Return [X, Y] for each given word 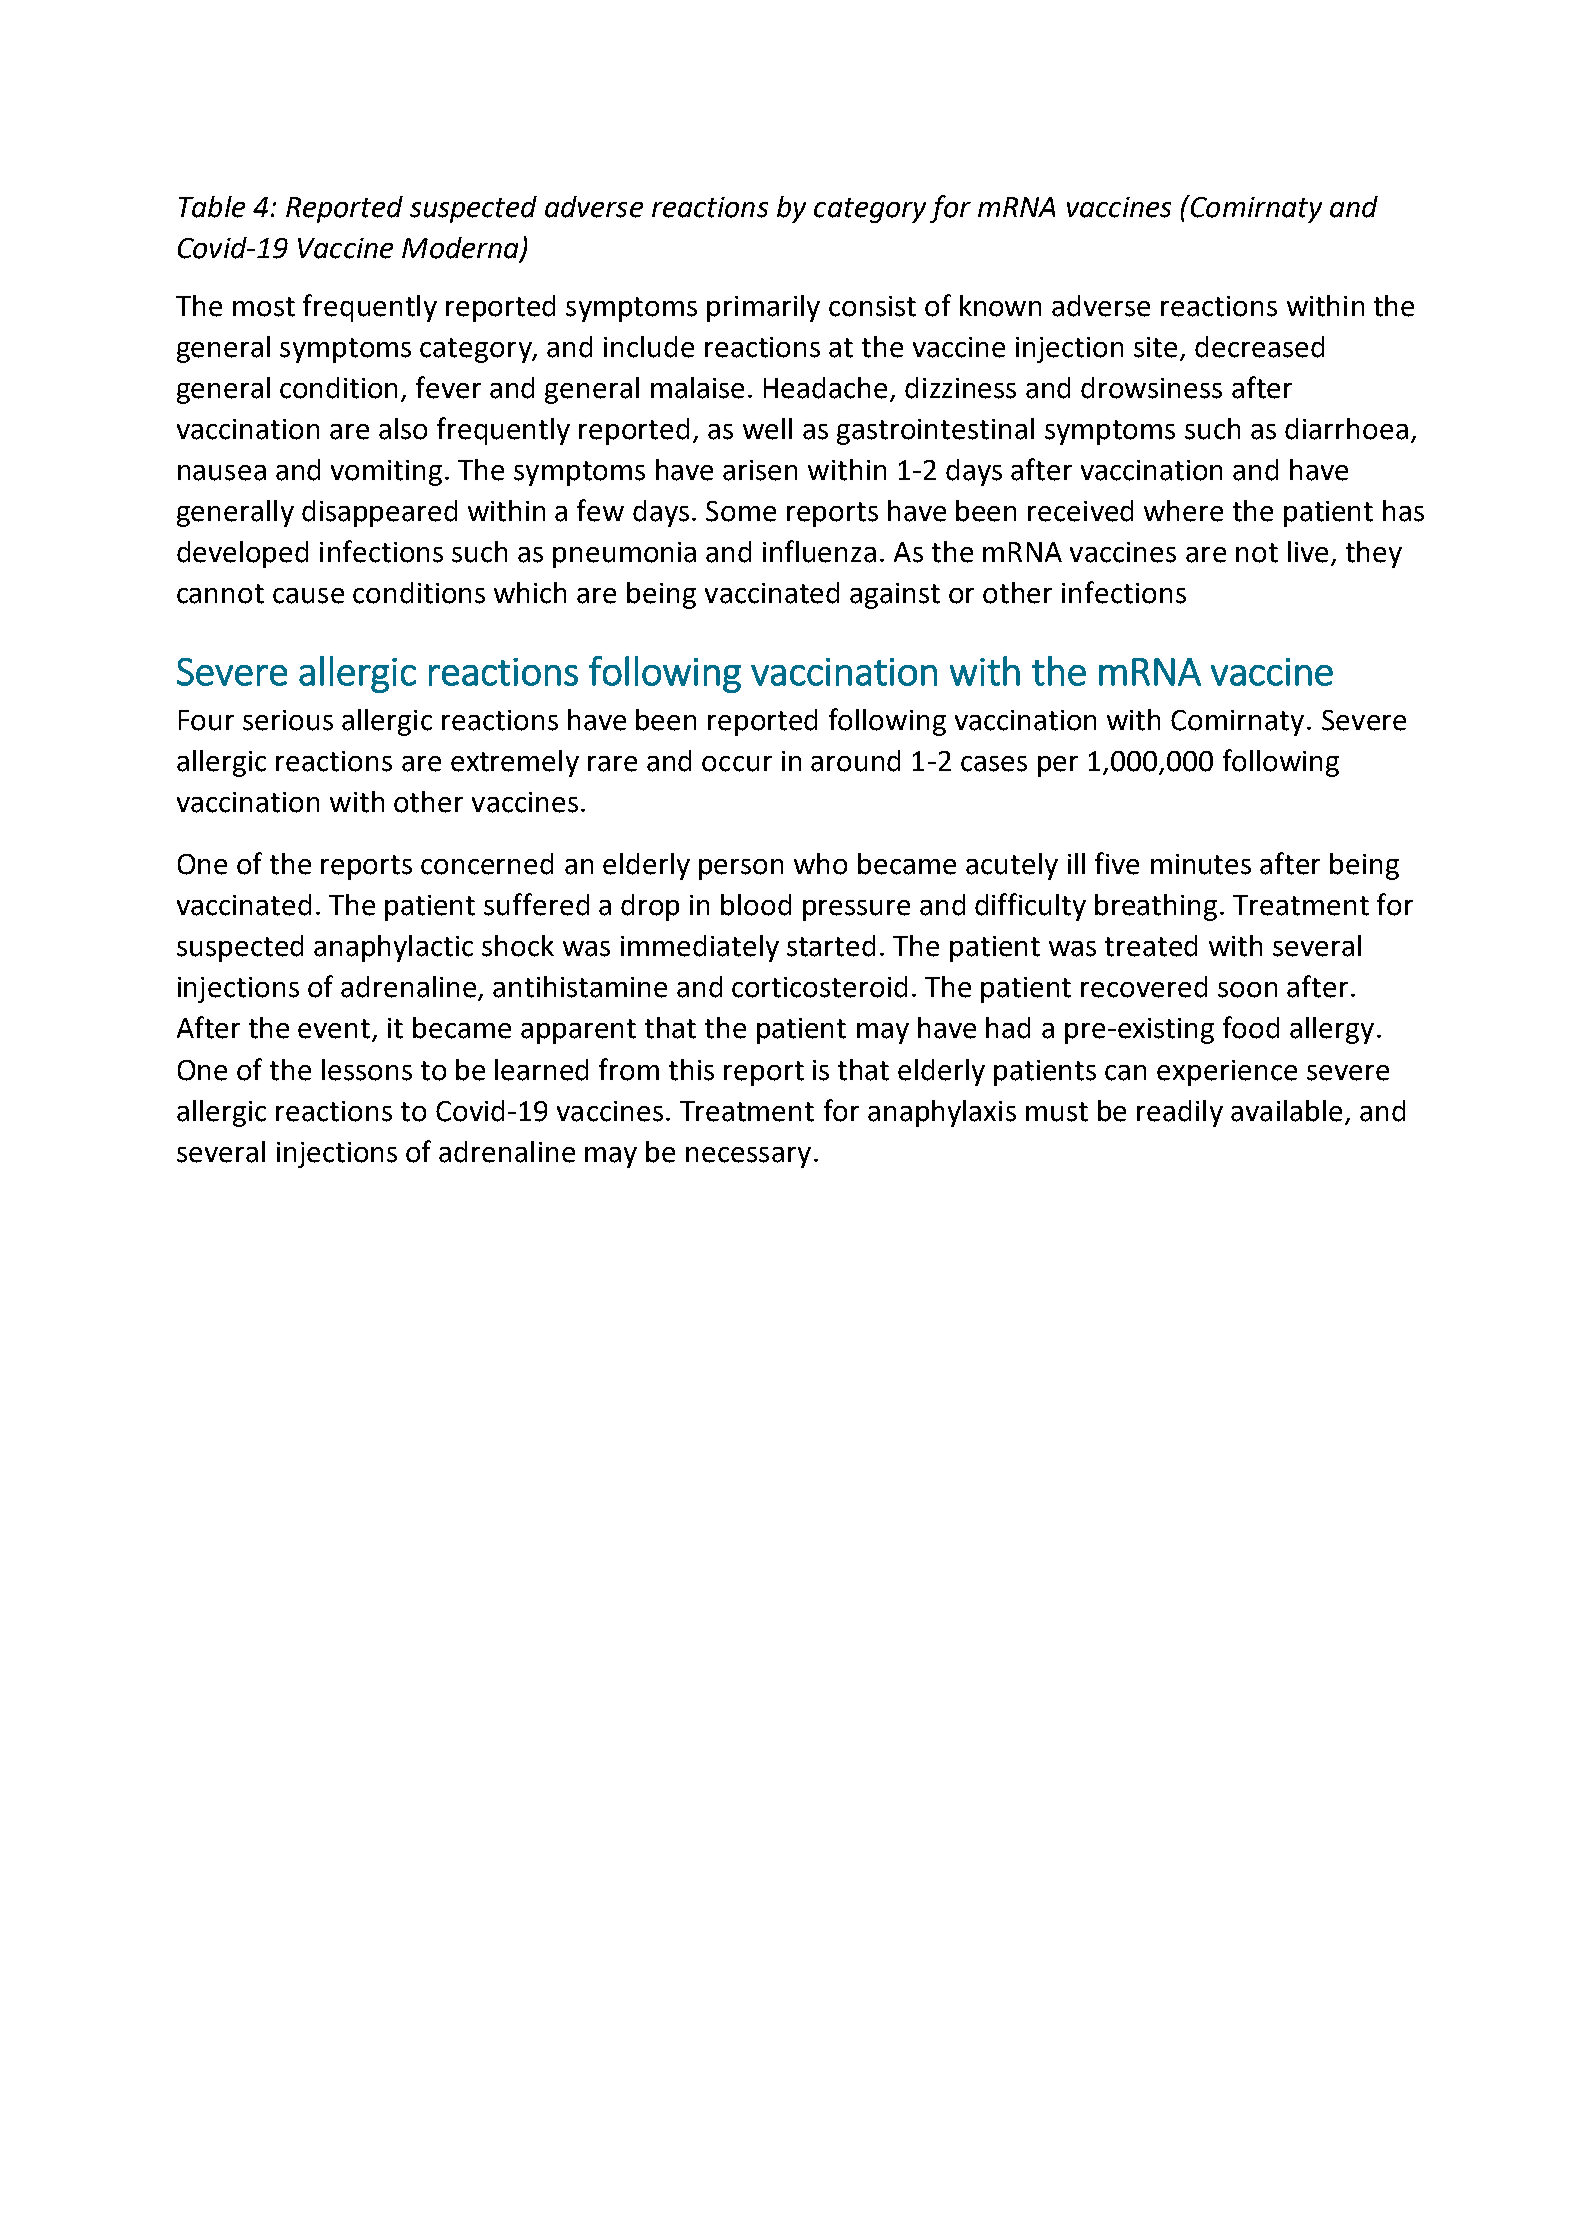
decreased [1259, 347]
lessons [367, 1070]
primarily [763, 308]
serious [288, 720]
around [855, 761]
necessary [748, 1157]
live [1308, 552]
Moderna [461, 249]
